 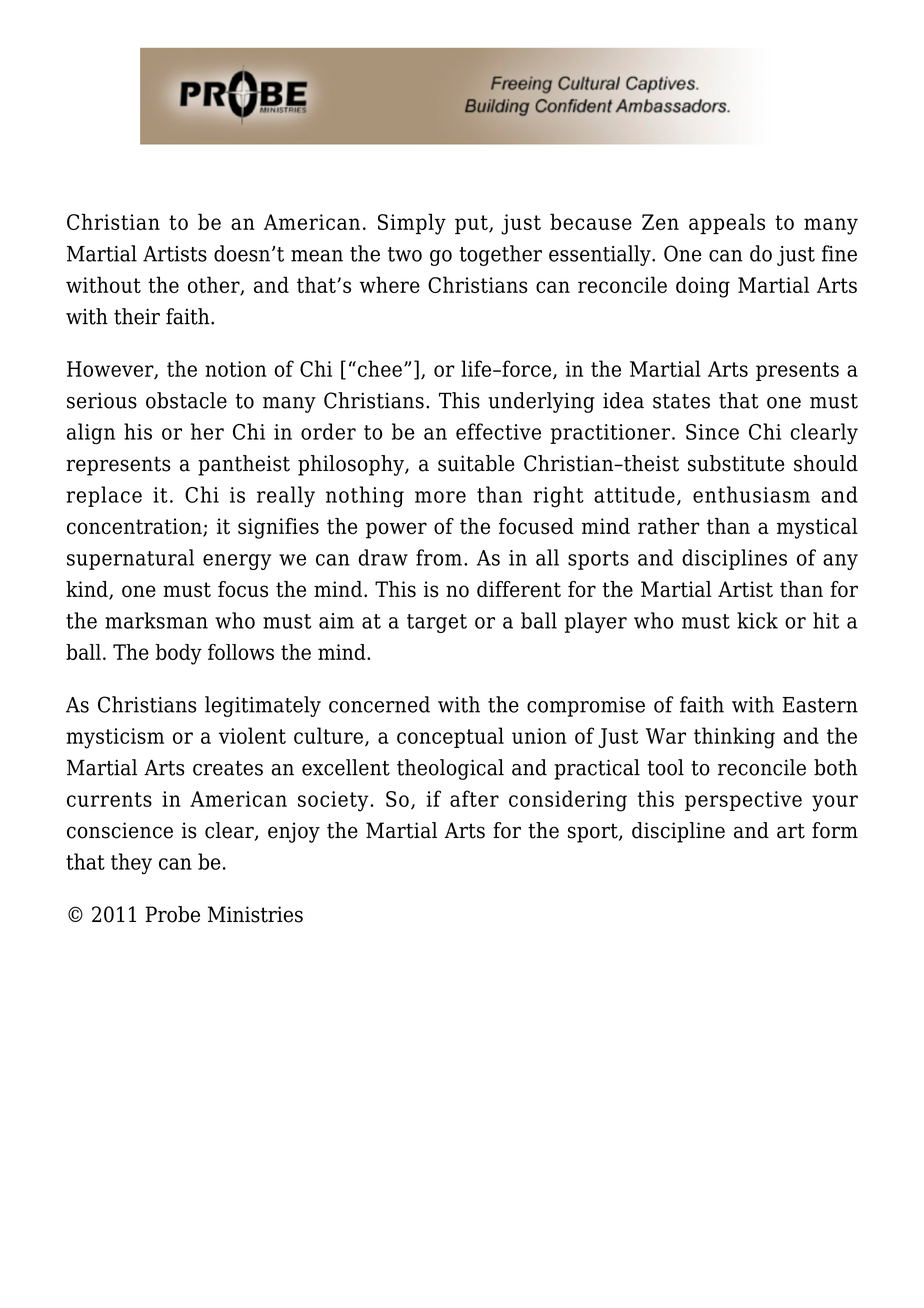 I want to click on kick, so click(x=757, y=620).
